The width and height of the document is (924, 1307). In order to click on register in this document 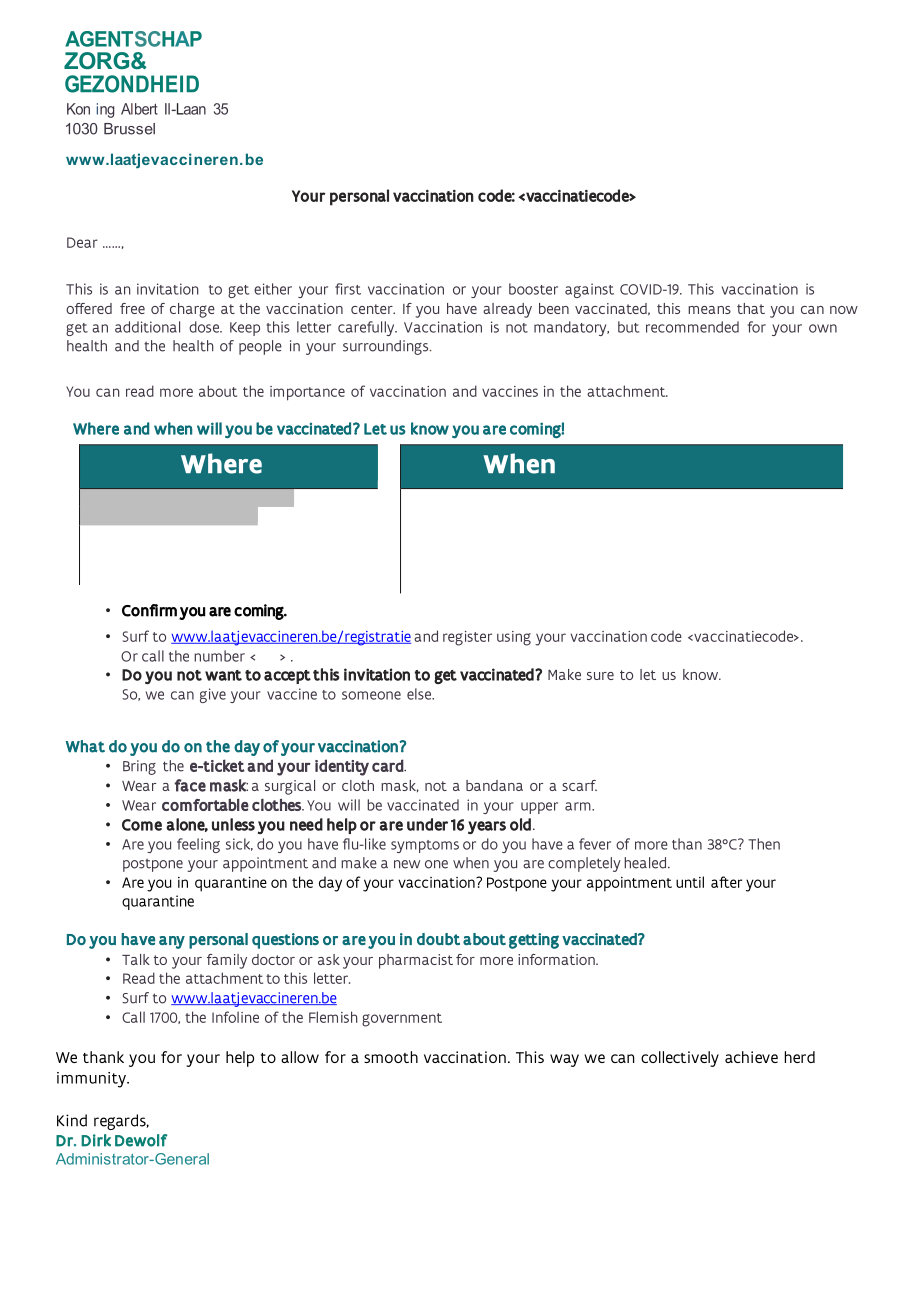, I will do `click(467, 638)`.
